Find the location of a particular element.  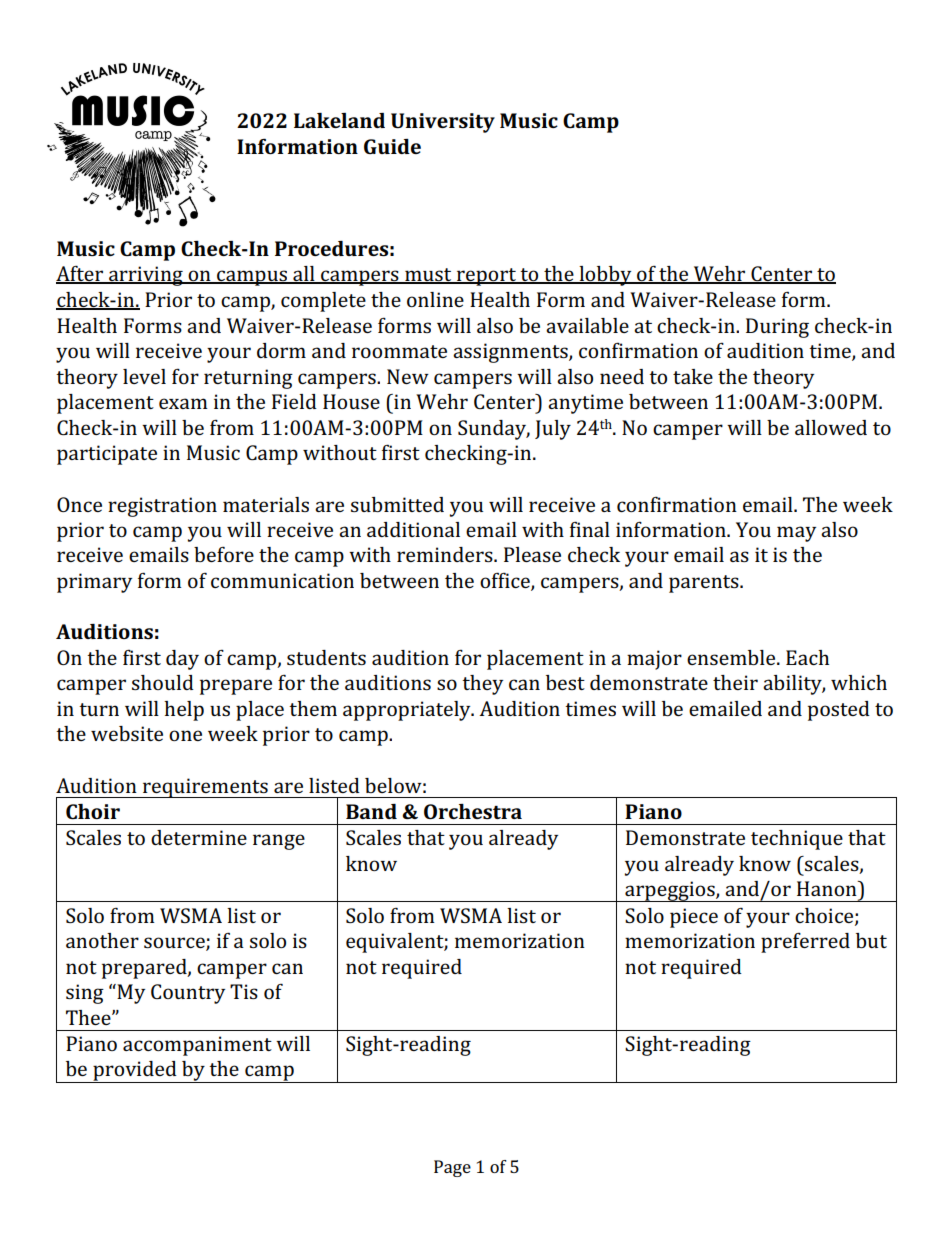

Page is located at coordinates (452, 1168).
